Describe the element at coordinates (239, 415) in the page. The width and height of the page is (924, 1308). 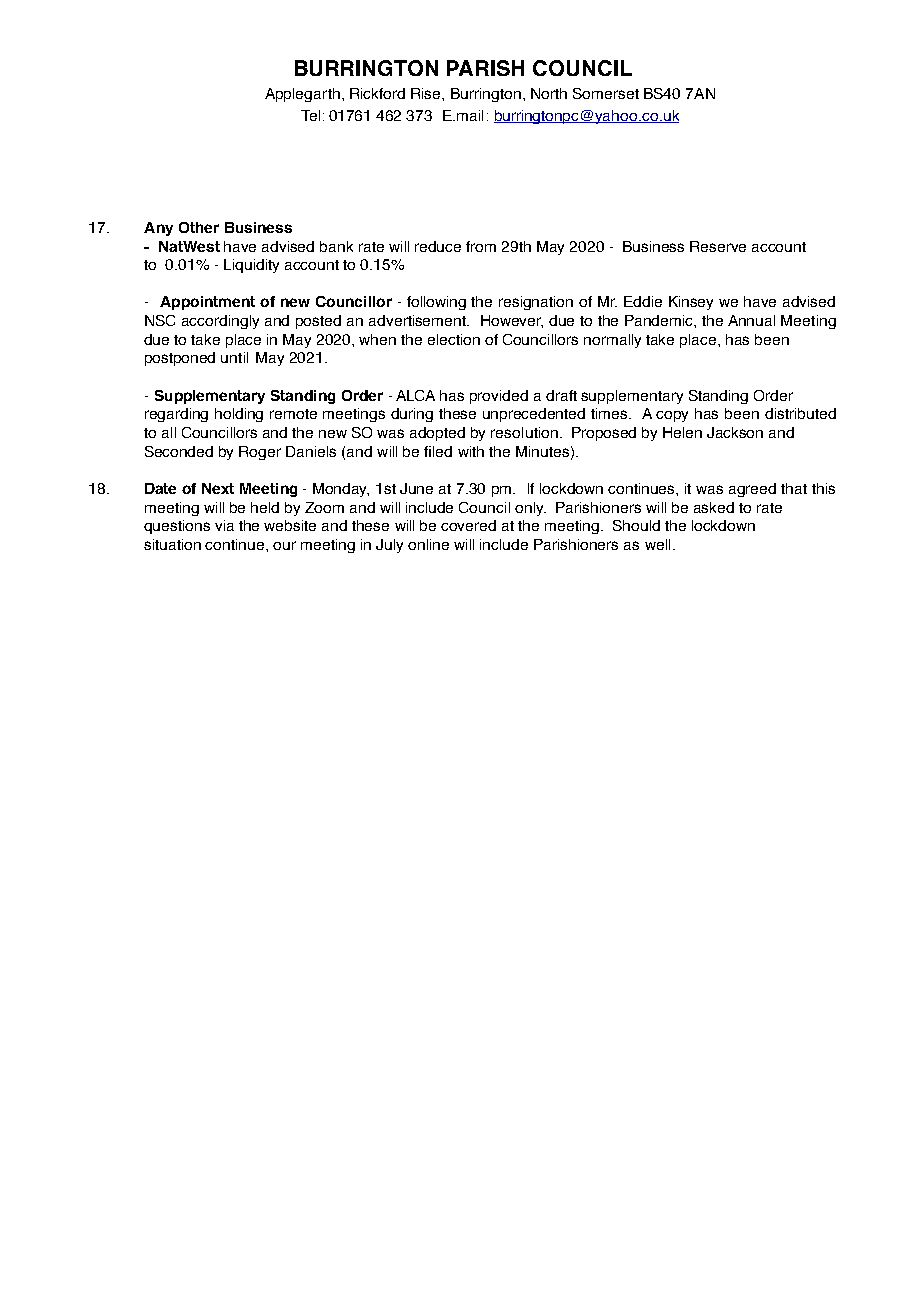
I see `holding` at that location.
